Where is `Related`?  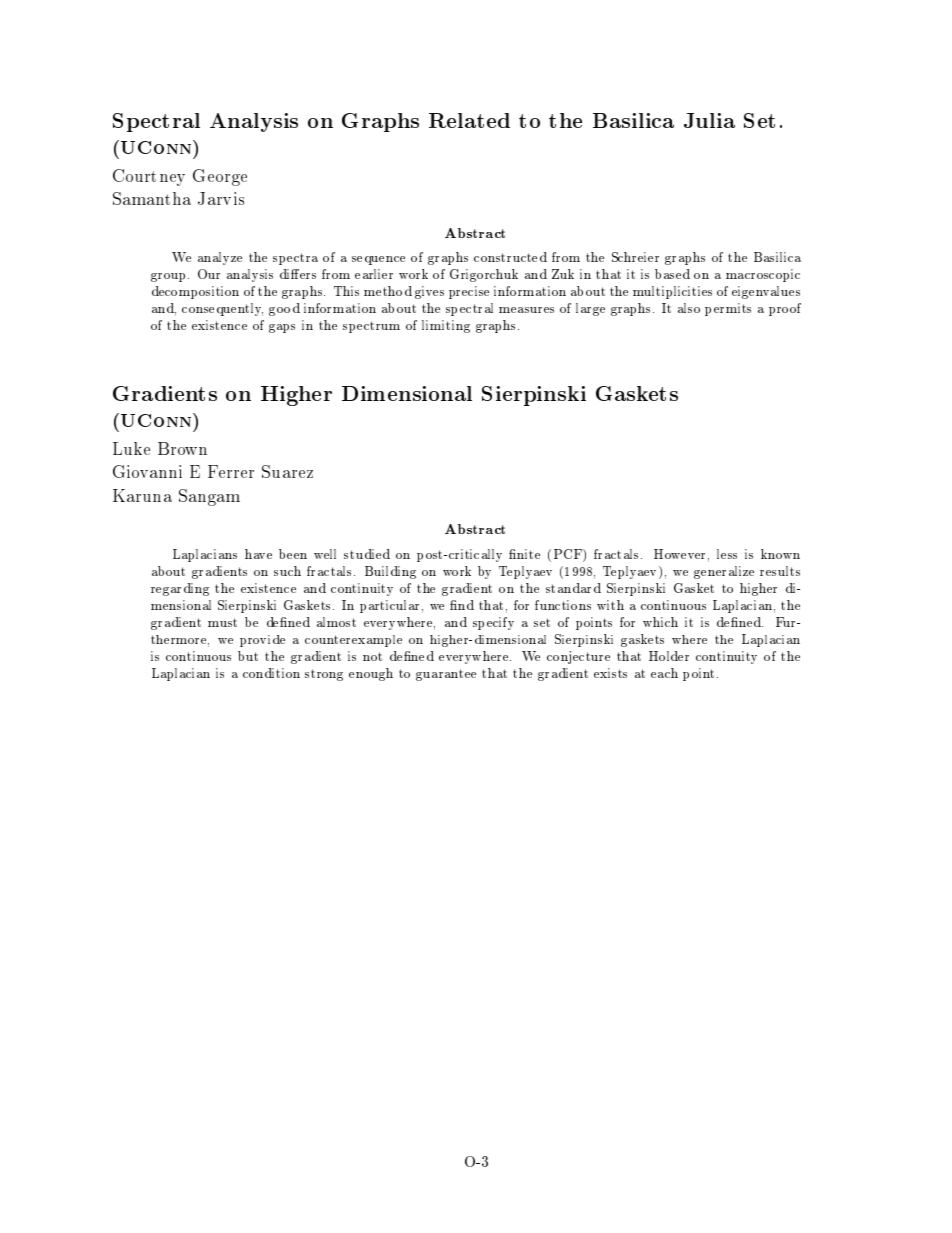 Related is located at coordinates (469, 120).
